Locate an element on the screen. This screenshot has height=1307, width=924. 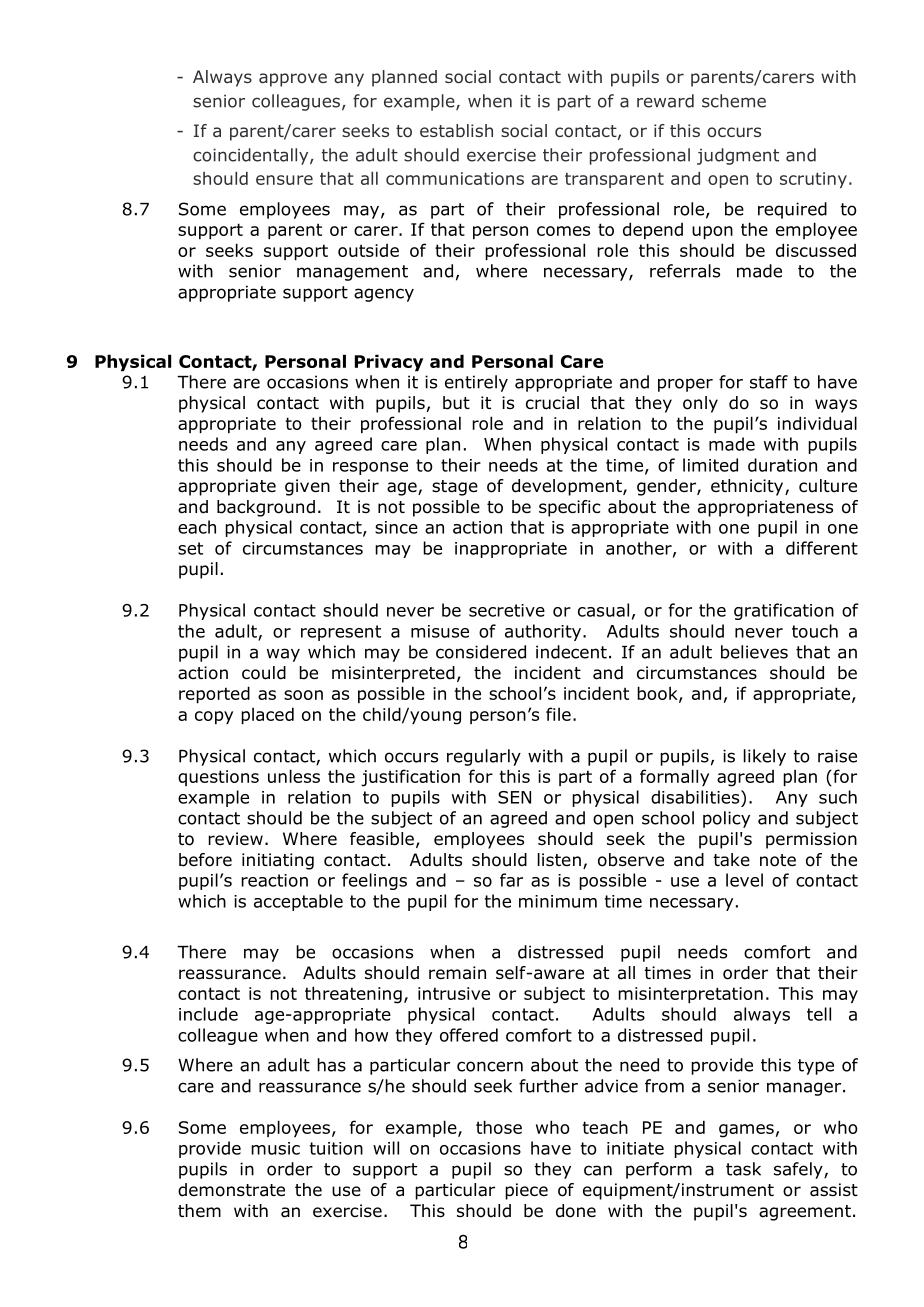
given is located at coordinates (307, 487).
